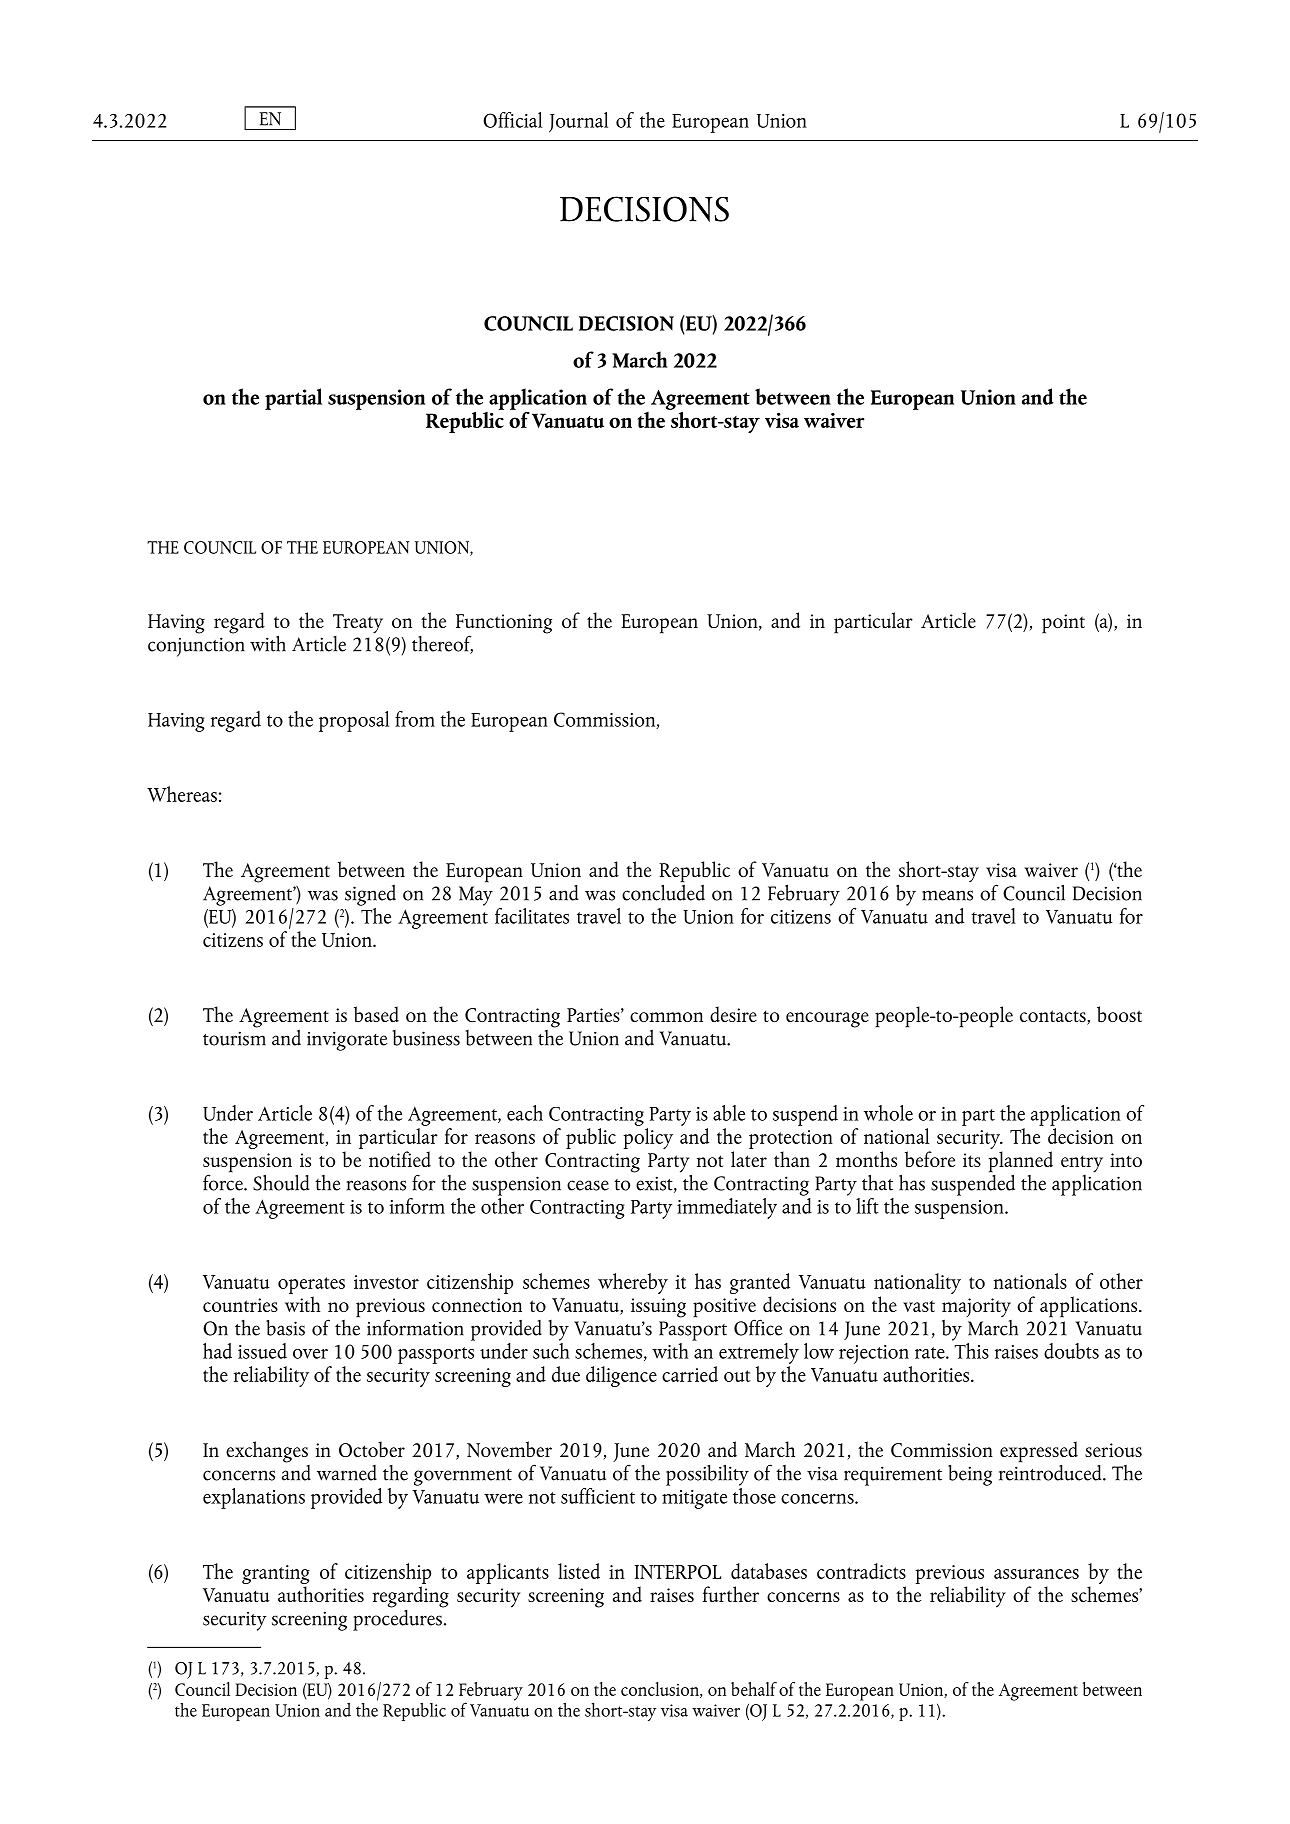 The width and height of the screenshot is (1290, 1824). What do you see at coordinates (512, 120) in the screenshot?
I see `Official` at bounding box center [512, 120].
